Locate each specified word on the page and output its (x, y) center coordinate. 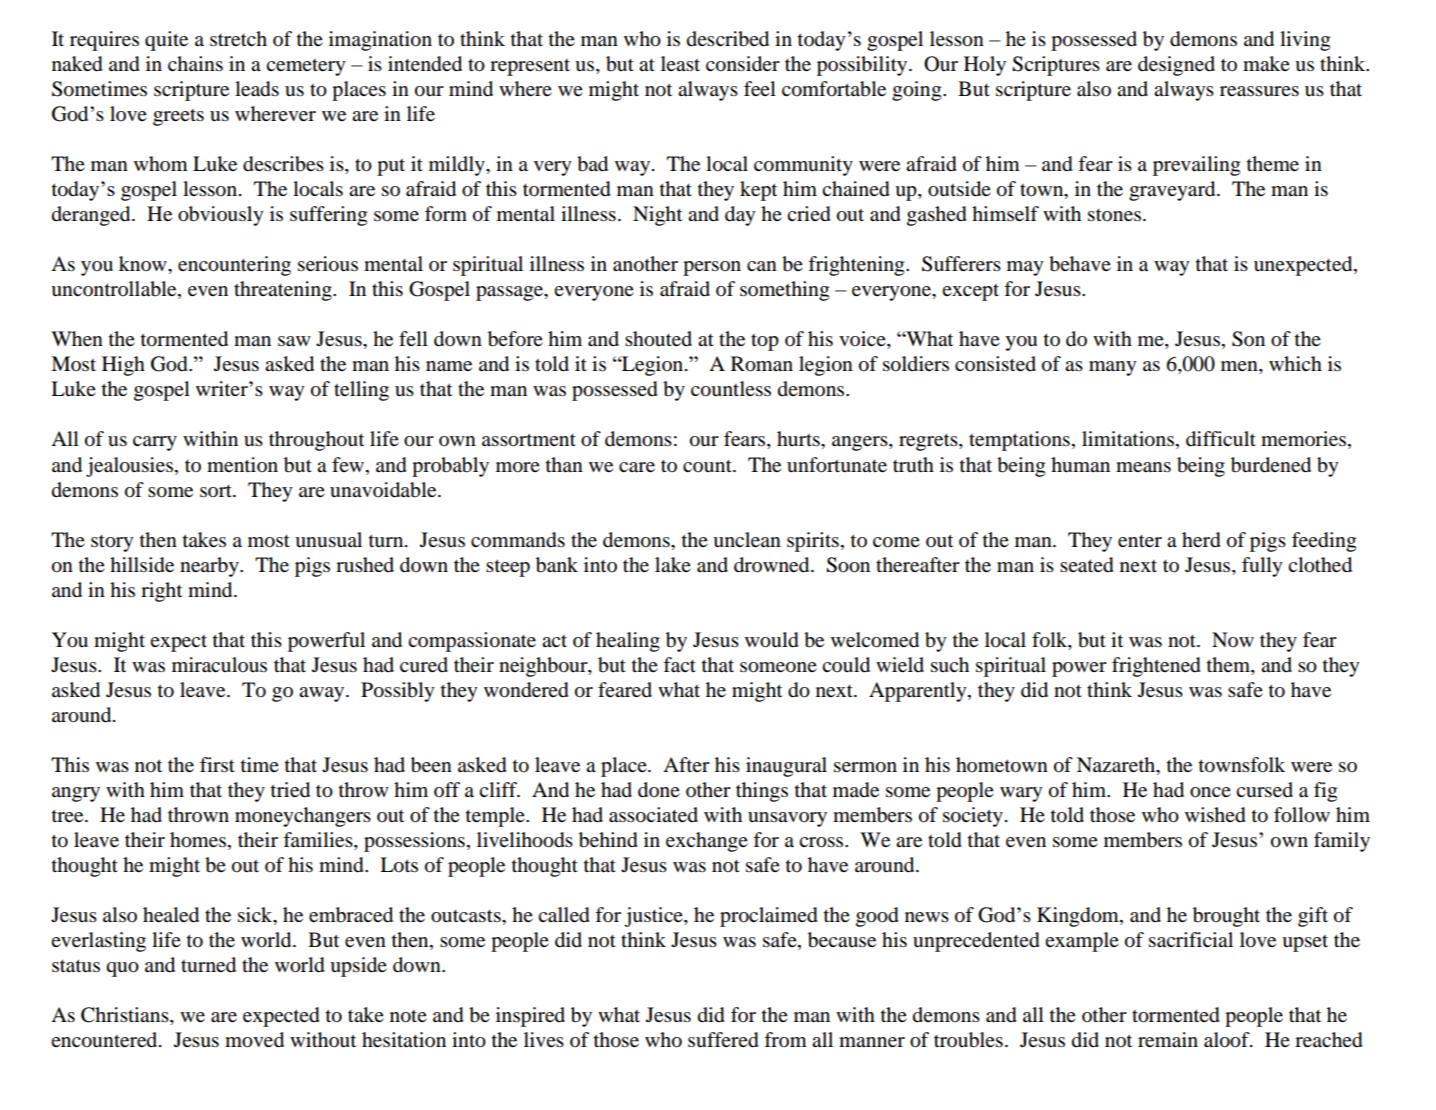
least (680, 63)
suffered (723, 1040)
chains (195, 64)
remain (1168, 1040)
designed (1176, 66)
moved (254, 1040)
